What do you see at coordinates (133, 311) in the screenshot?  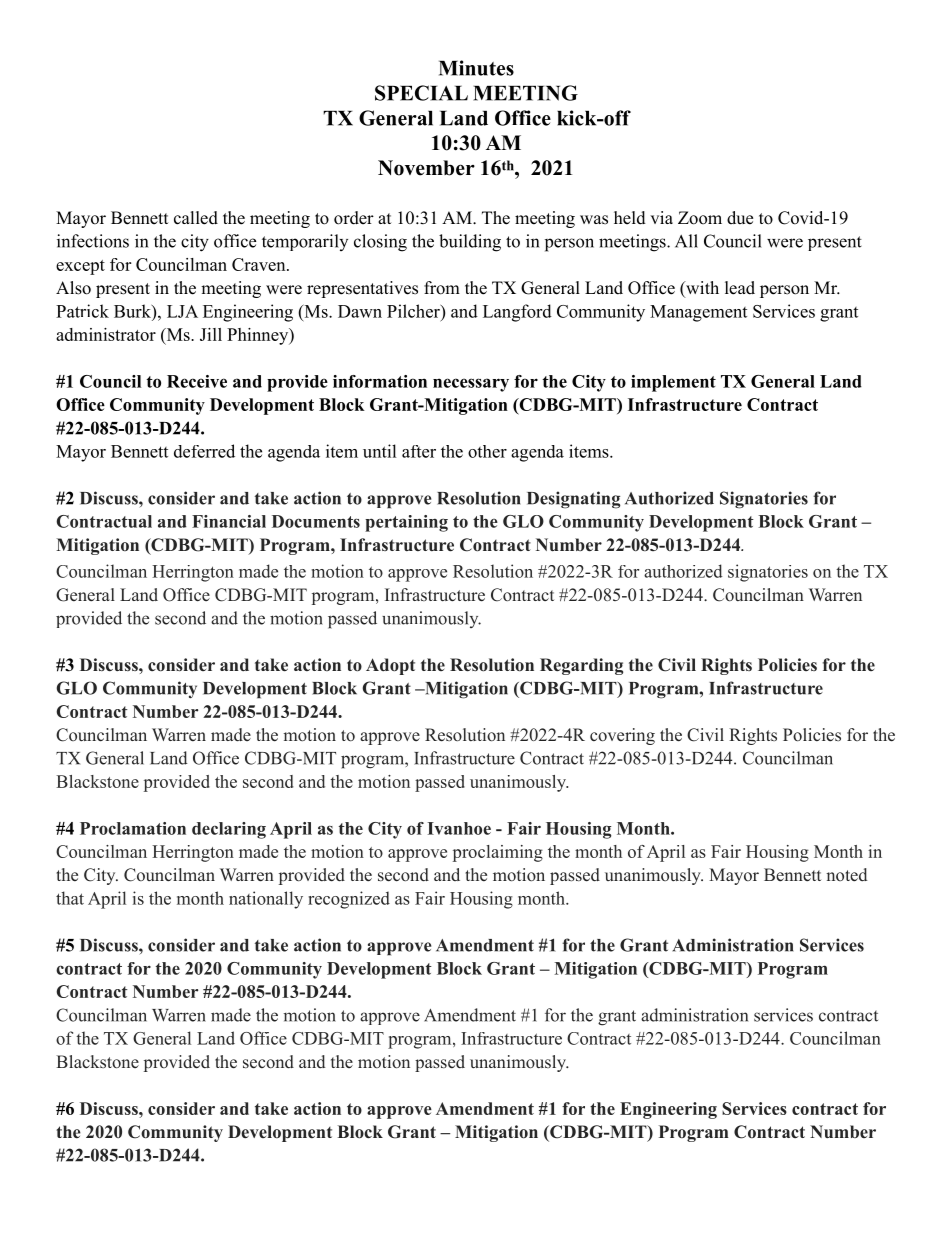 I see `Burk` at bounding box center [133, 311].
